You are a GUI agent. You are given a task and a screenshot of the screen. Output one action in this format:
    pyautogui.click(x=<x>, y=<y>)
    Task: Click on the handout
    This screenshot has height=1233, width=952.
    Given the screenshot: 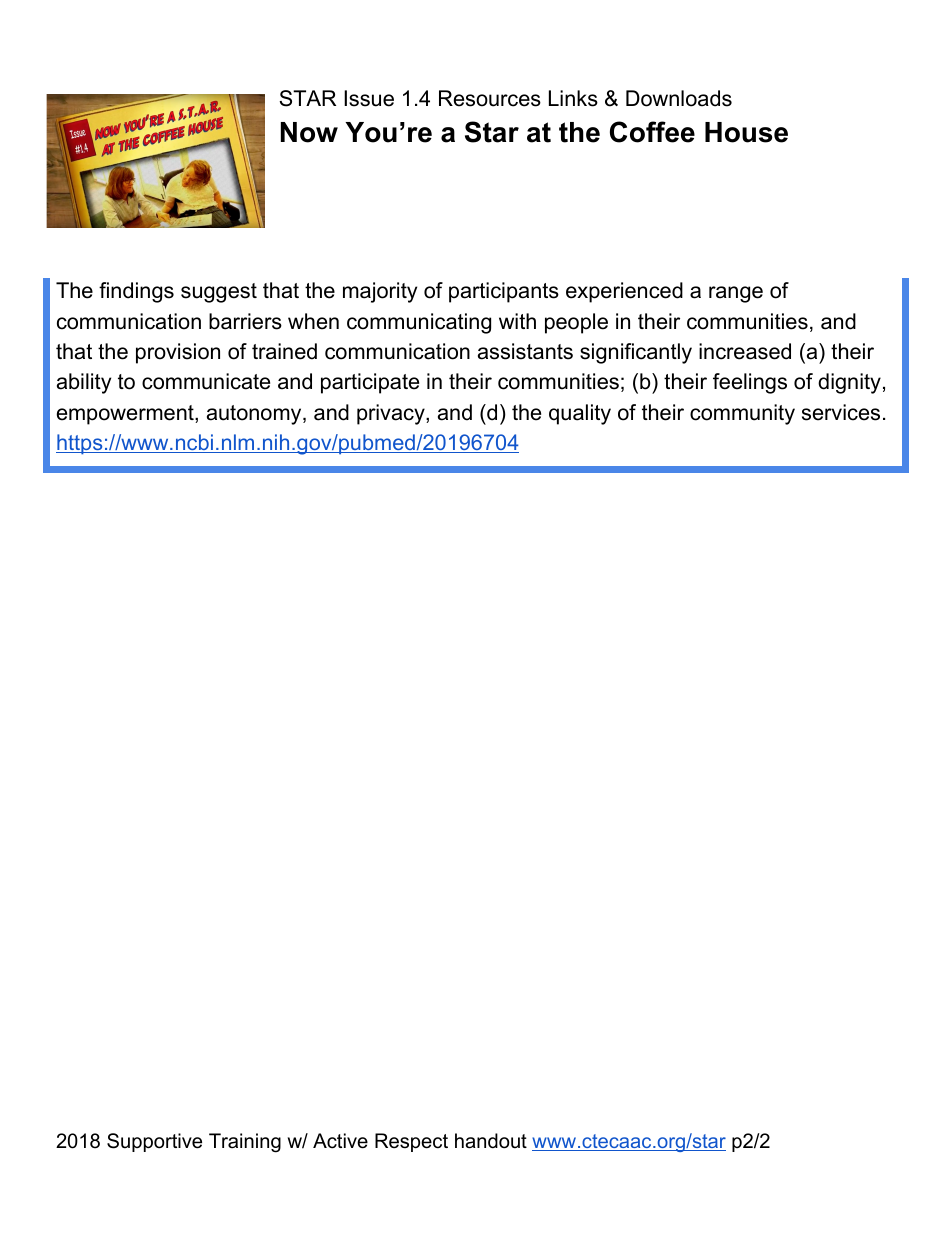 What is the action you would take?
    pyautogui.click(x=491, y=1141)
